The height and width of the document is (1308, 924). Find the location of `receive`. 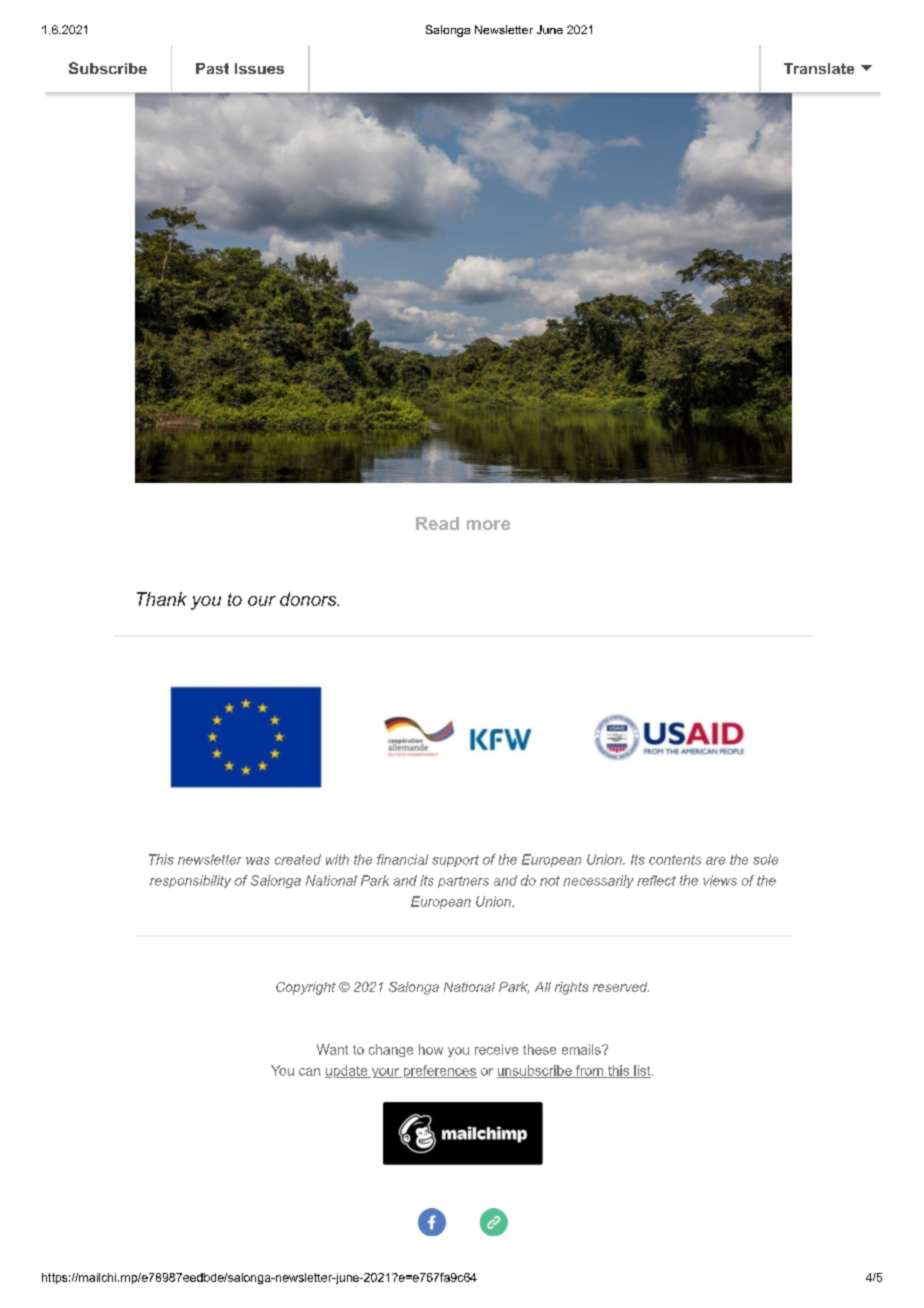

receive is located at coordinates (496, 1049).
